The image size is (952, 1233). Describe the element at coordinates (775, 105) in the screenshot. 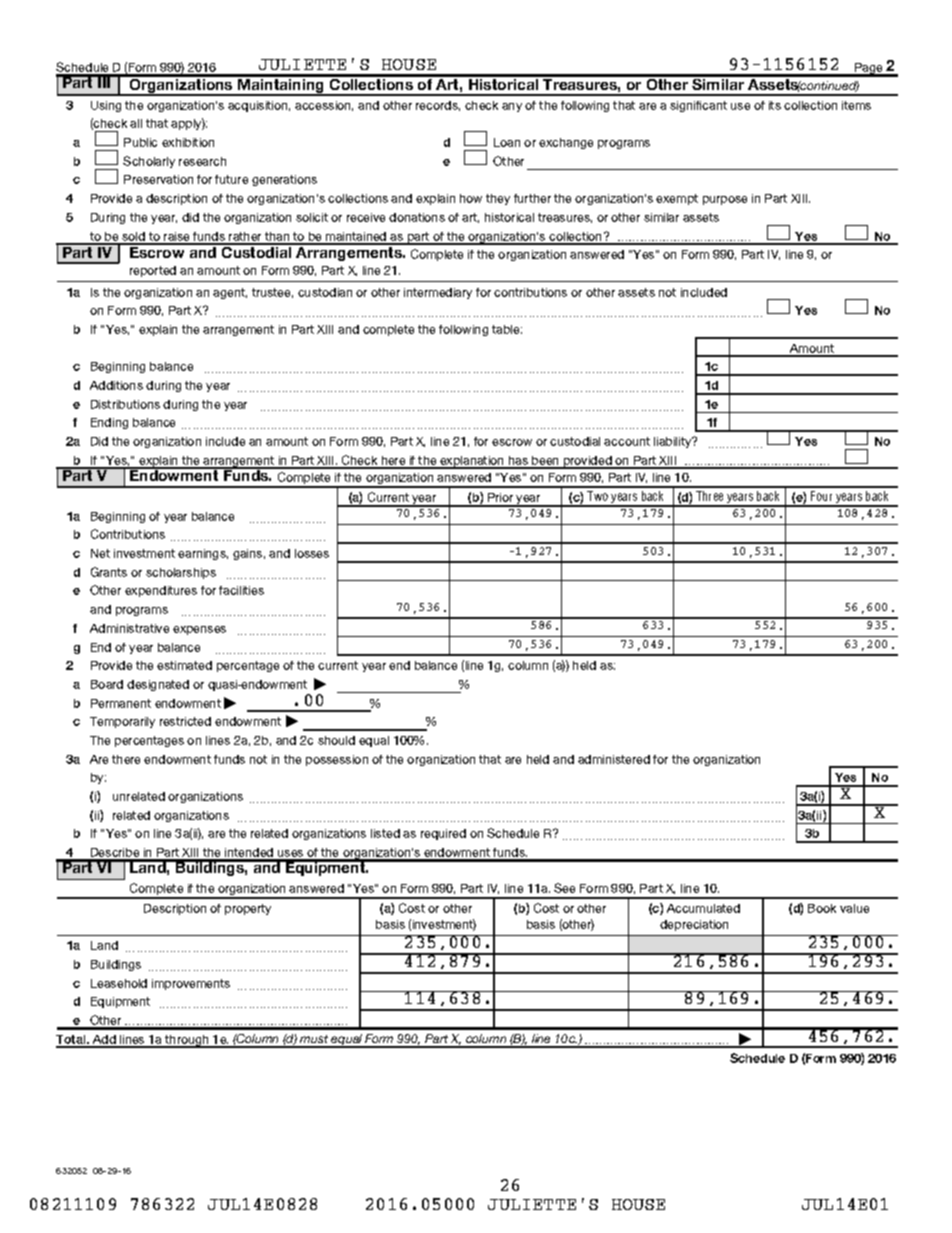

I see `its` at that location.
